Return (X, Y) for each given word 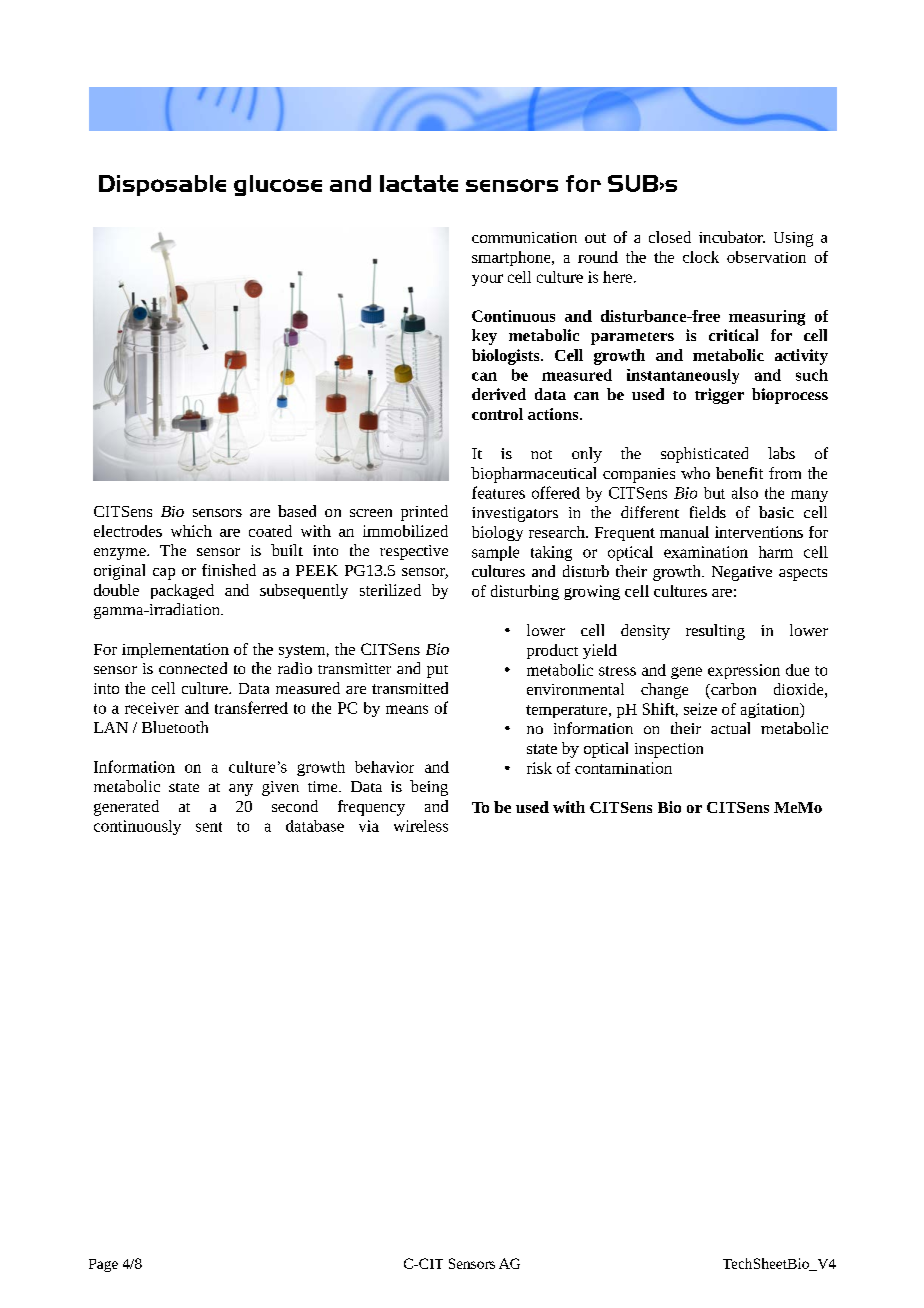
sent (209, 827)
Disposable (162, 185)
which (191, 531)
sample (495, 553)
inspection (669, 750)
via (369, 826)
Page (103, 1265)
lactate (419, 183)
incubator (732, 237)
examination (706, 552)
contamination (623, 768)
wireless (421, 826)
